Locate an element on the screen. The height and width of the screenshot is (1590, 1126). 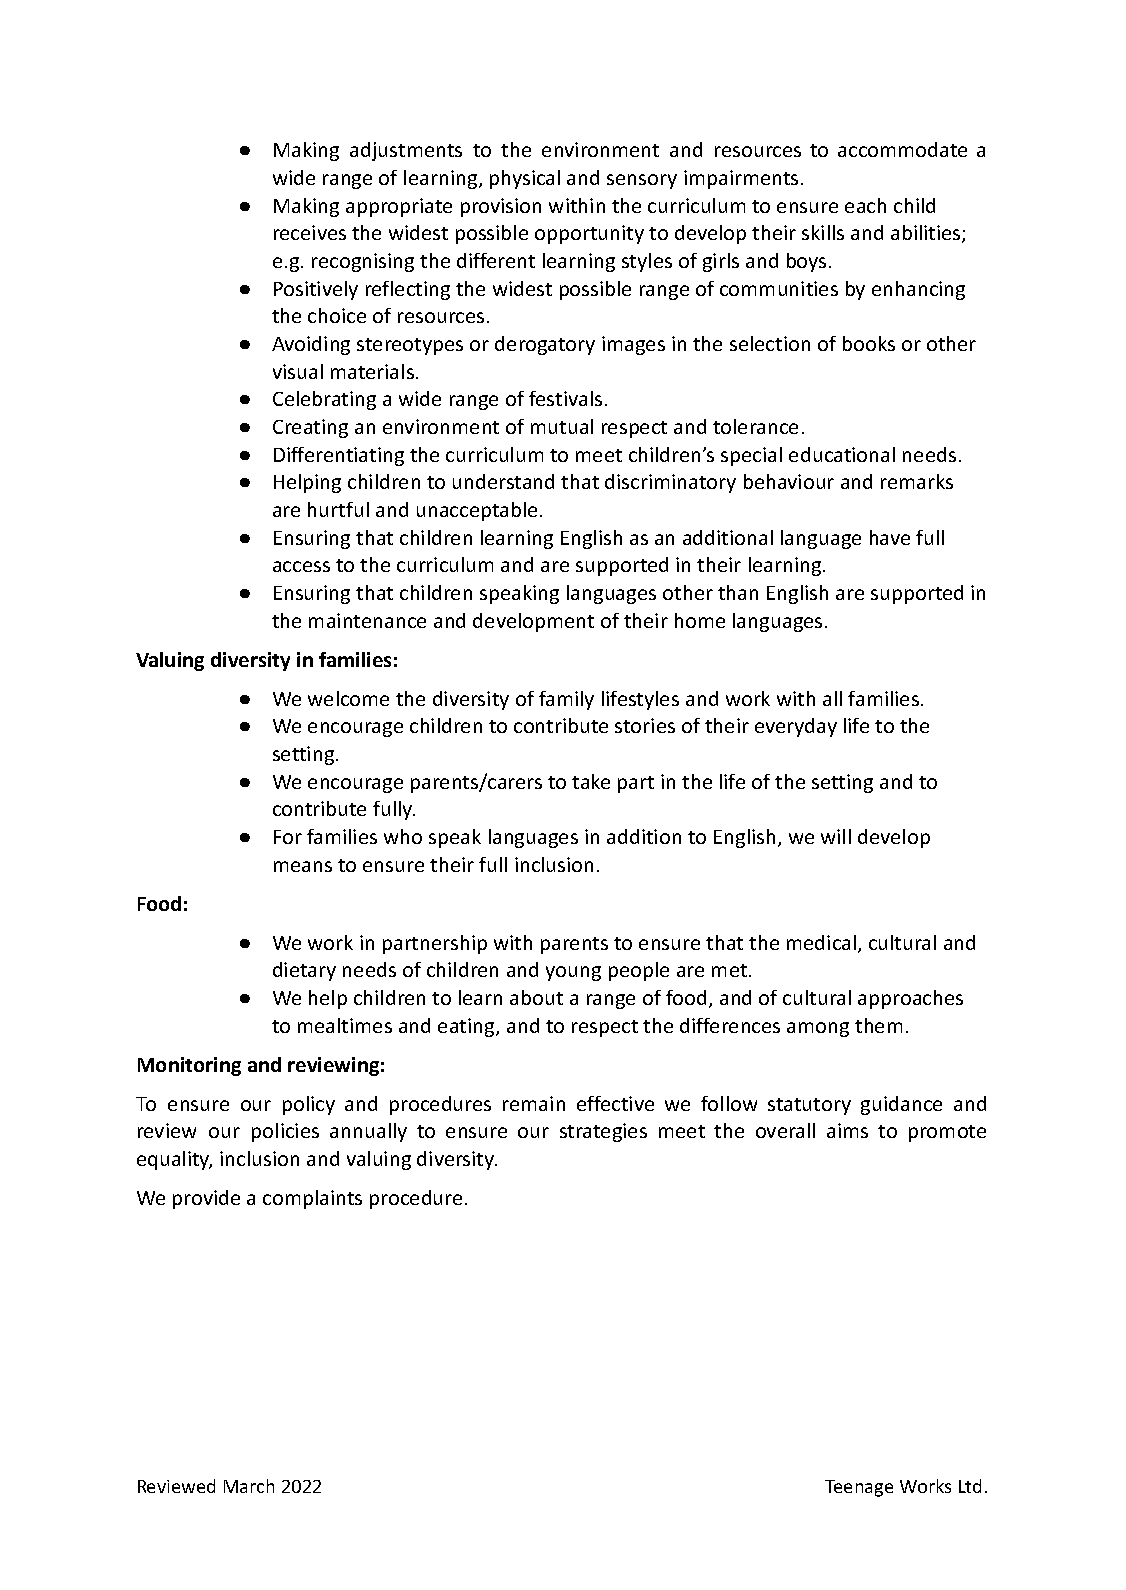
For is located at coordinates (288, 837).
